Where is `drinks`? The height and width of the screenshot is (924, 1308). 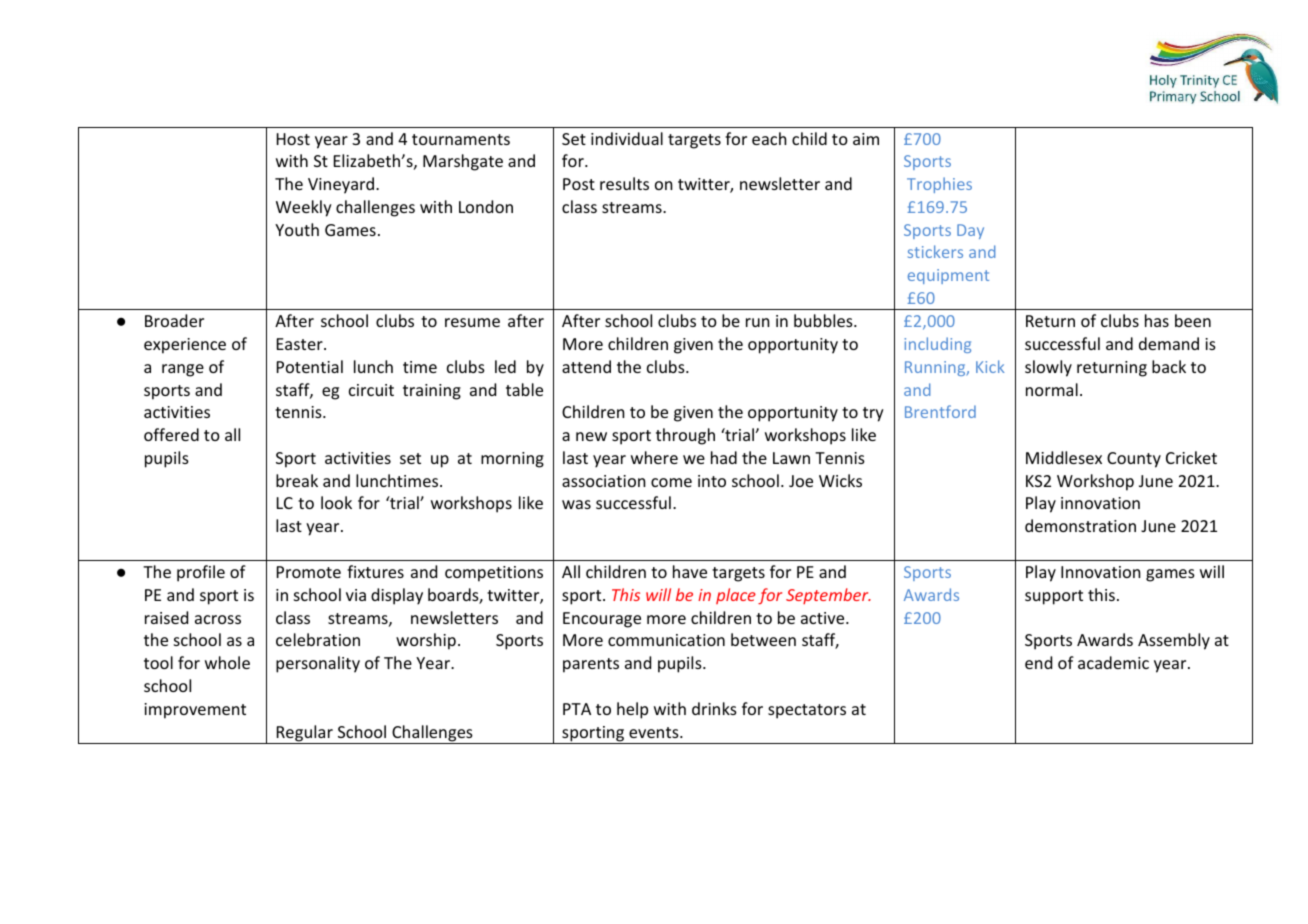 drinks is located at coordinates (714, 708).
